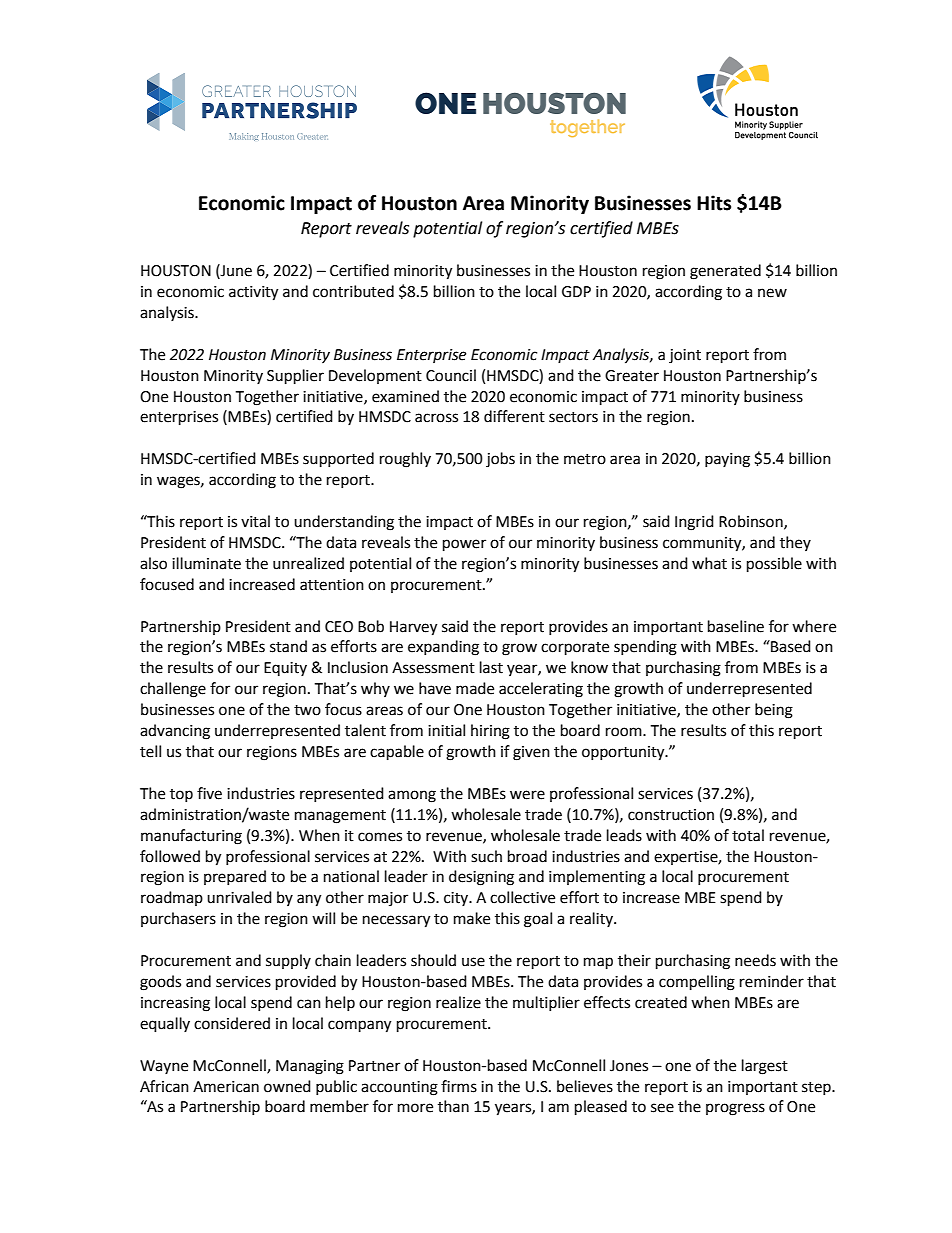  Describe the element at coordinates (226, 1087) in the screenshot. I see `American` at that location.
